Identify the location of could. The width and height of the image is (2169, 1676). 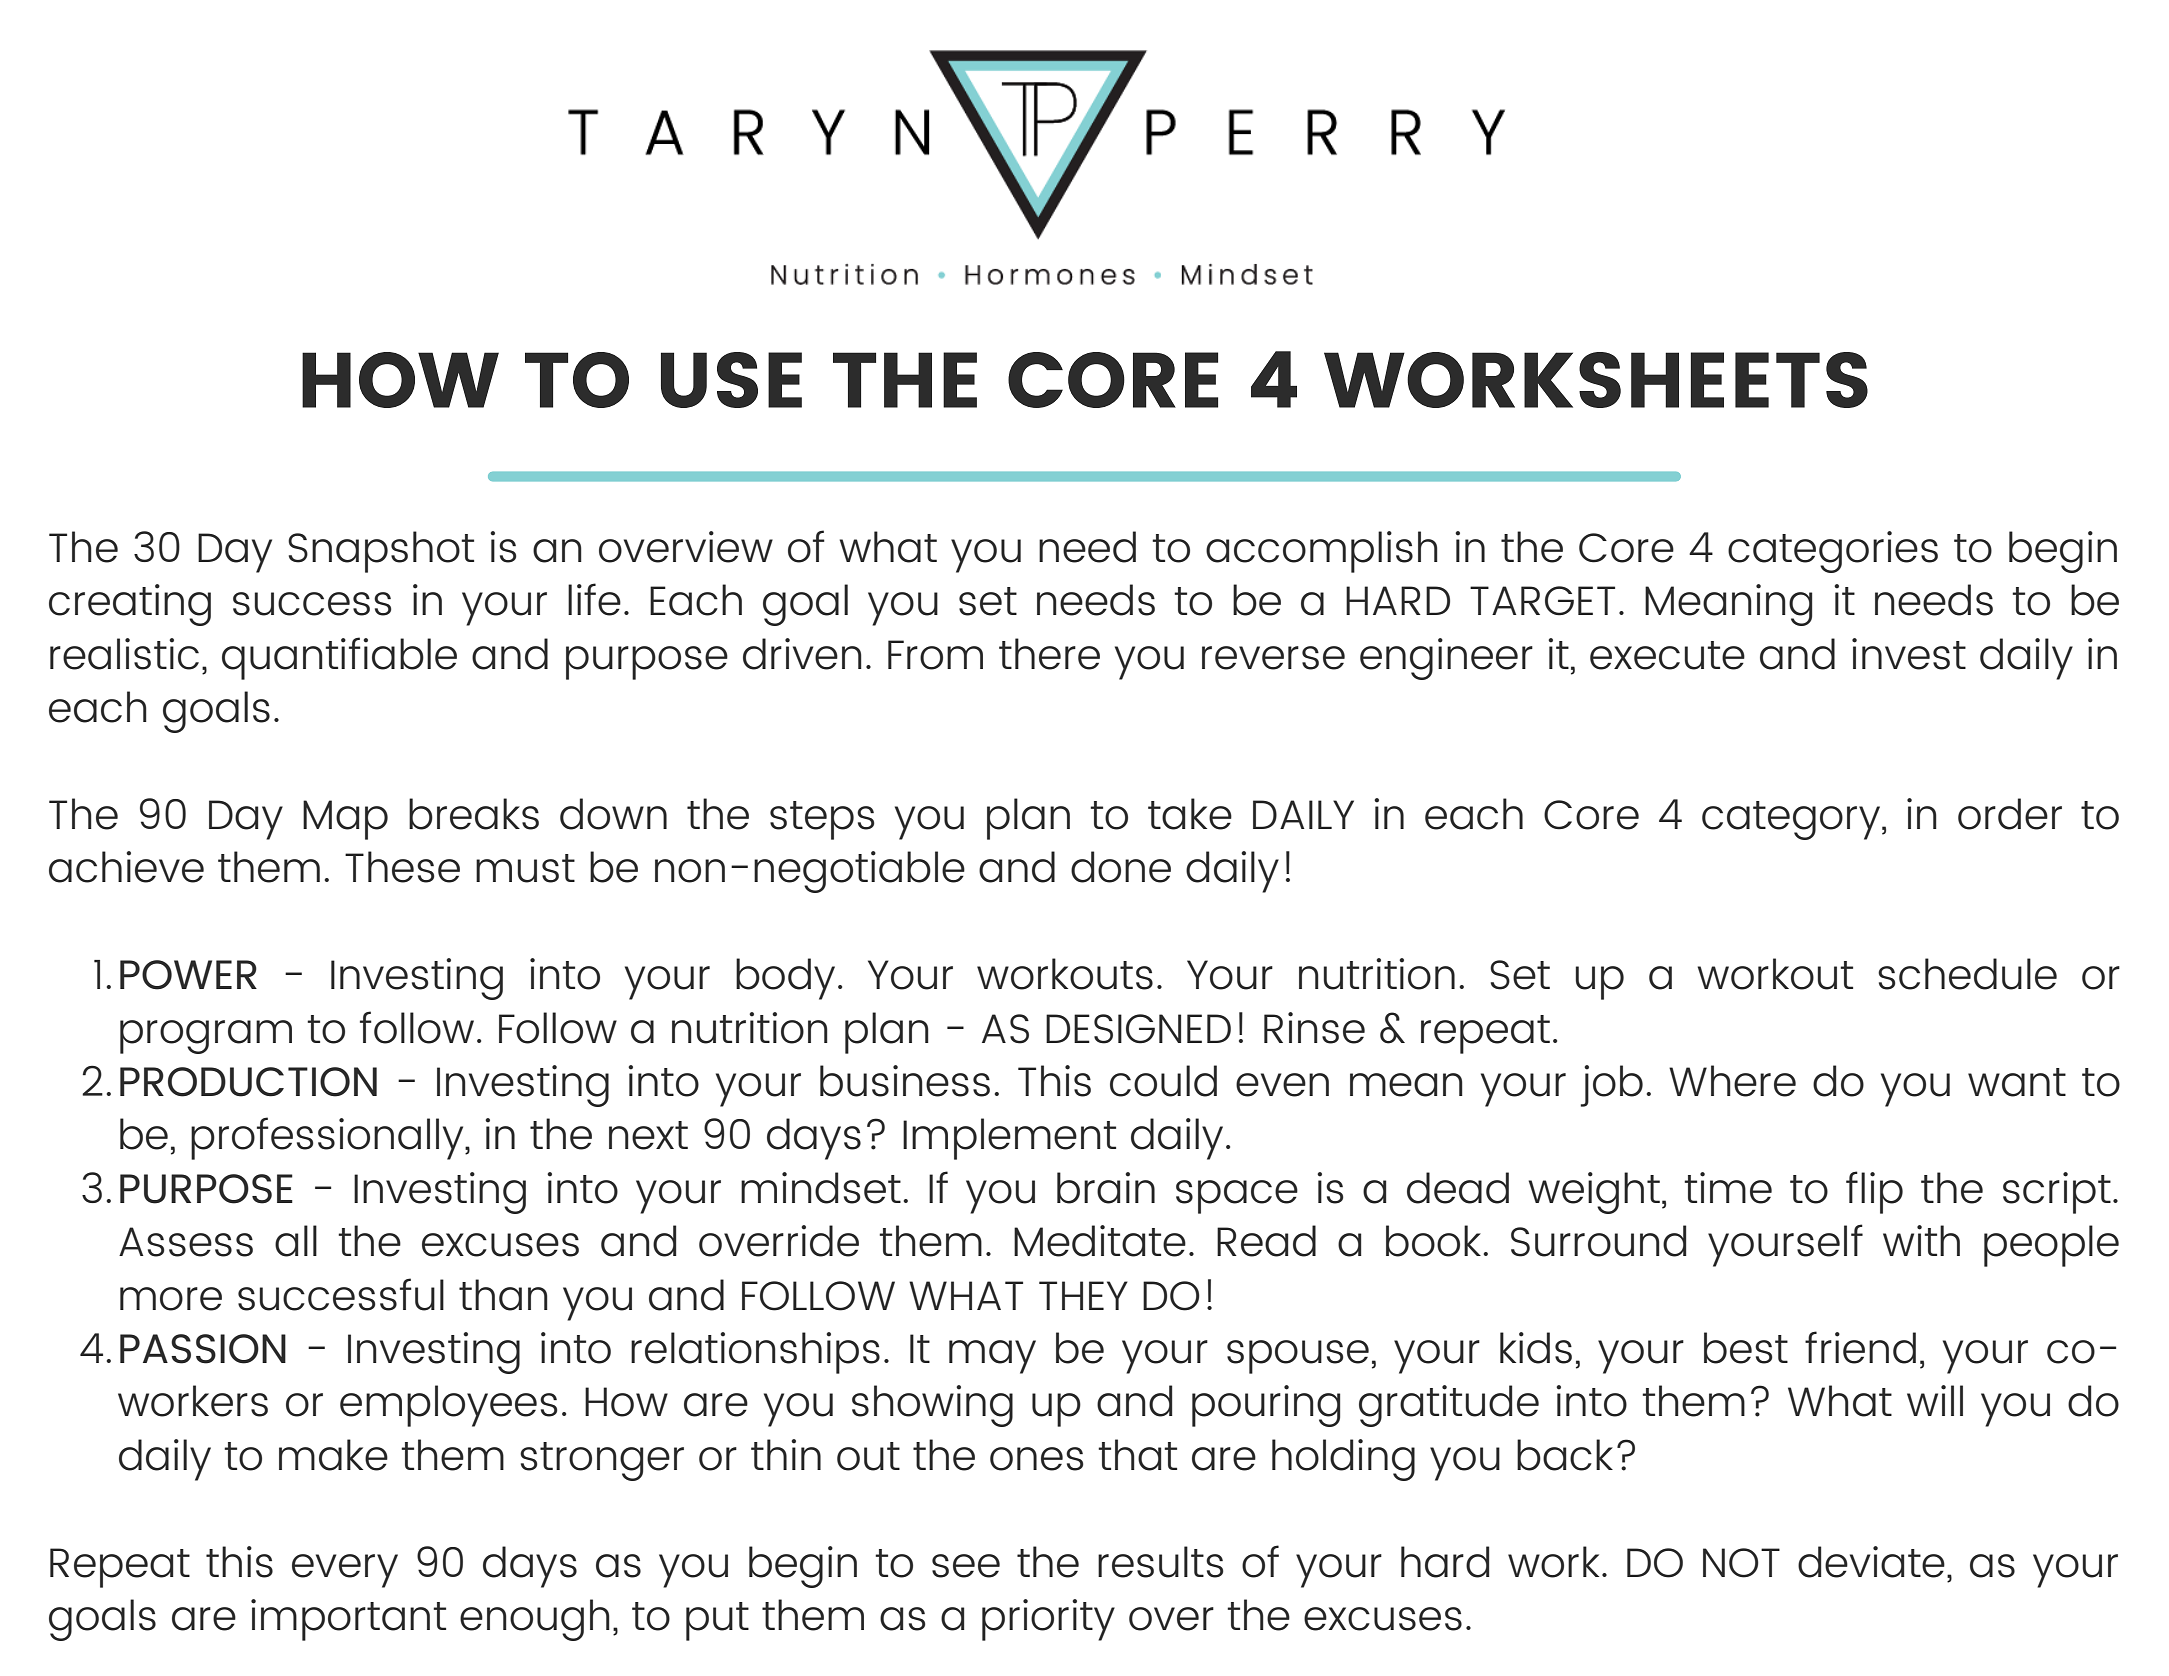
(1163, 1081).
